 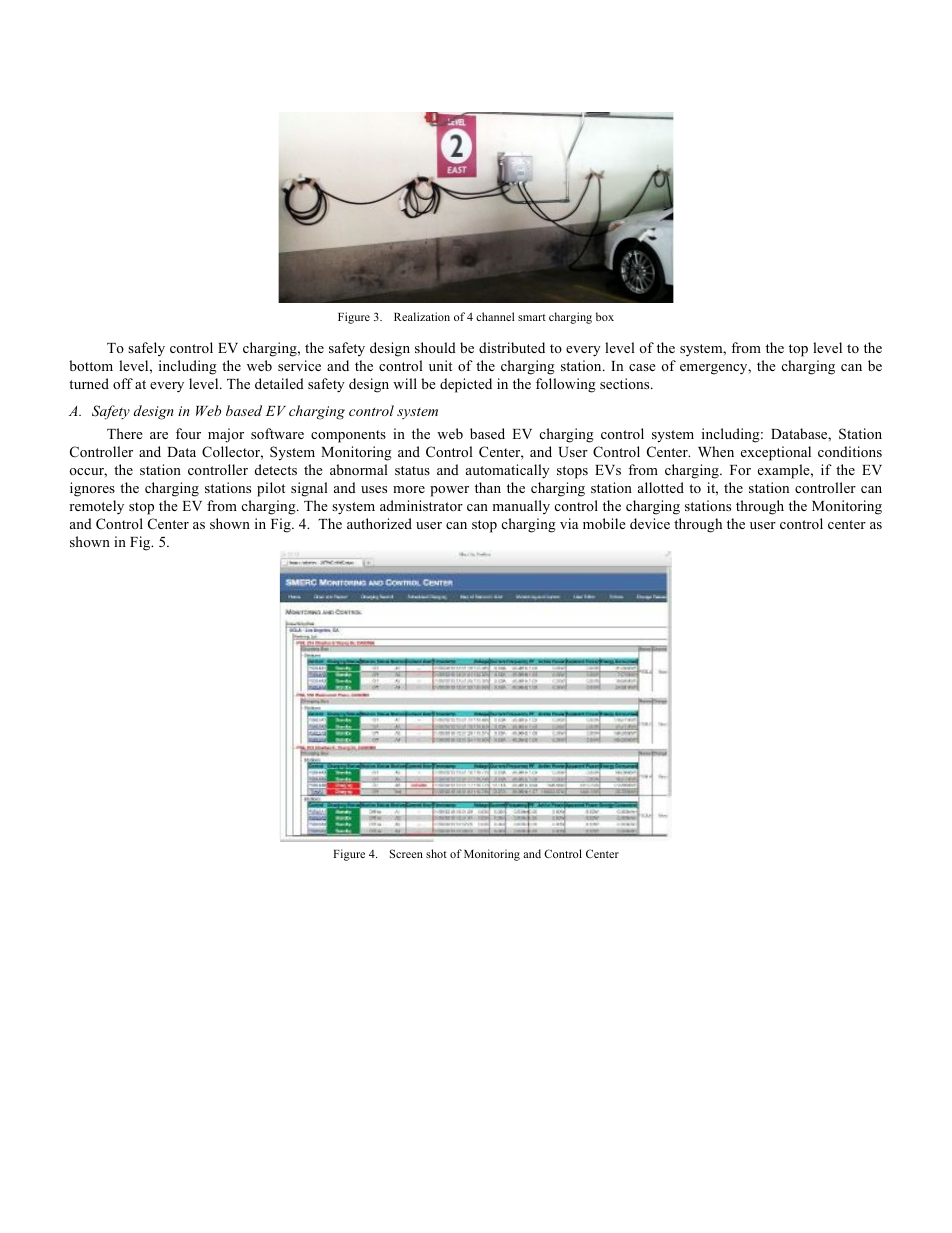 I want to click on exceptional, so click(x=776, y=453).
